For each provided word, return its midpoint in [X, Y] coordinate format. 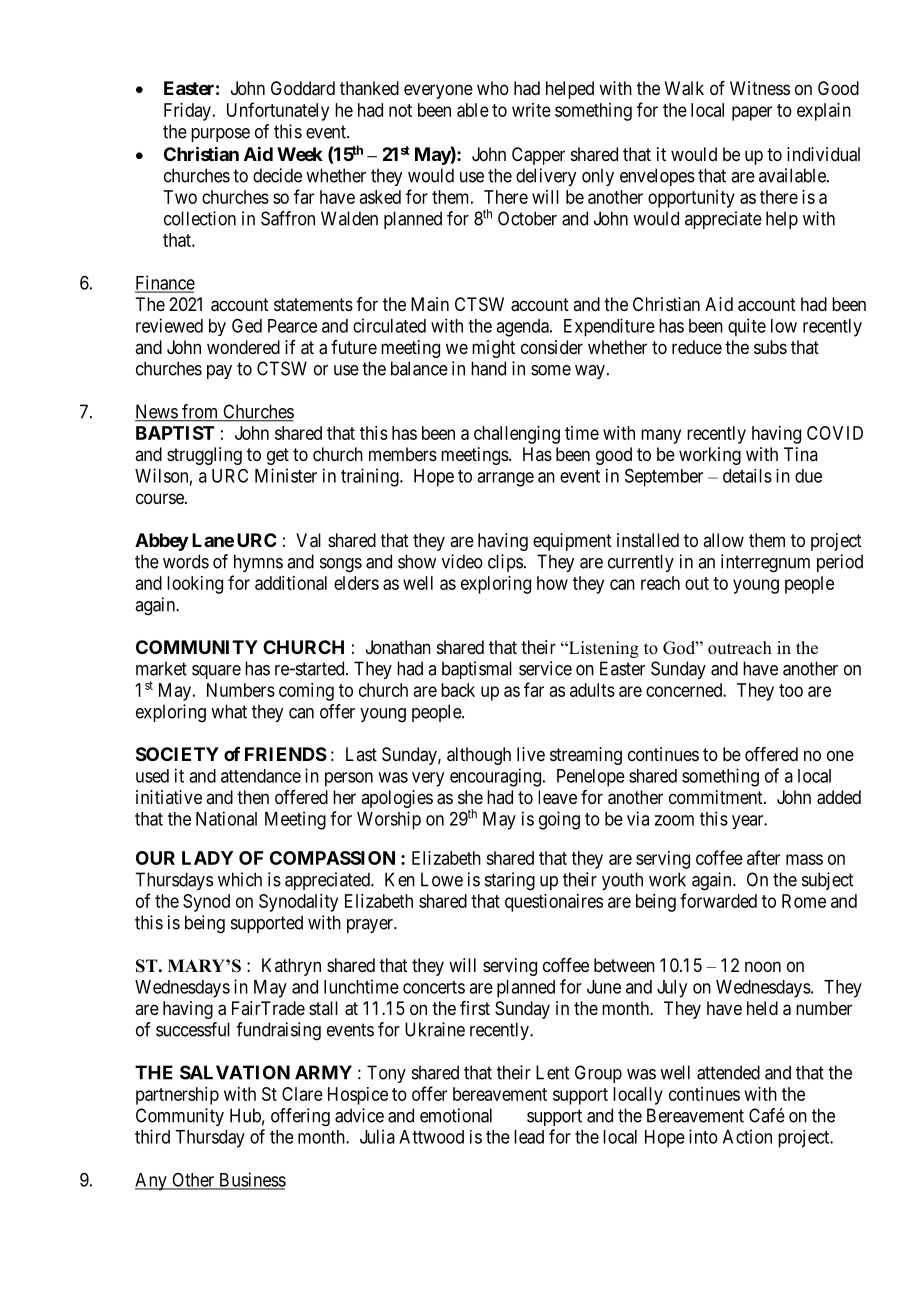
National [226, 818]
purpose [220, 135]
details [747, 476]
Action [747, 1136]
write [531, 110]
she [470, 797]
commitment [717, 797]
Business [251, 1180]
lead [529, 1137]
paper [752, 113]
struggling [204, 456]
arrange [505, 479]
